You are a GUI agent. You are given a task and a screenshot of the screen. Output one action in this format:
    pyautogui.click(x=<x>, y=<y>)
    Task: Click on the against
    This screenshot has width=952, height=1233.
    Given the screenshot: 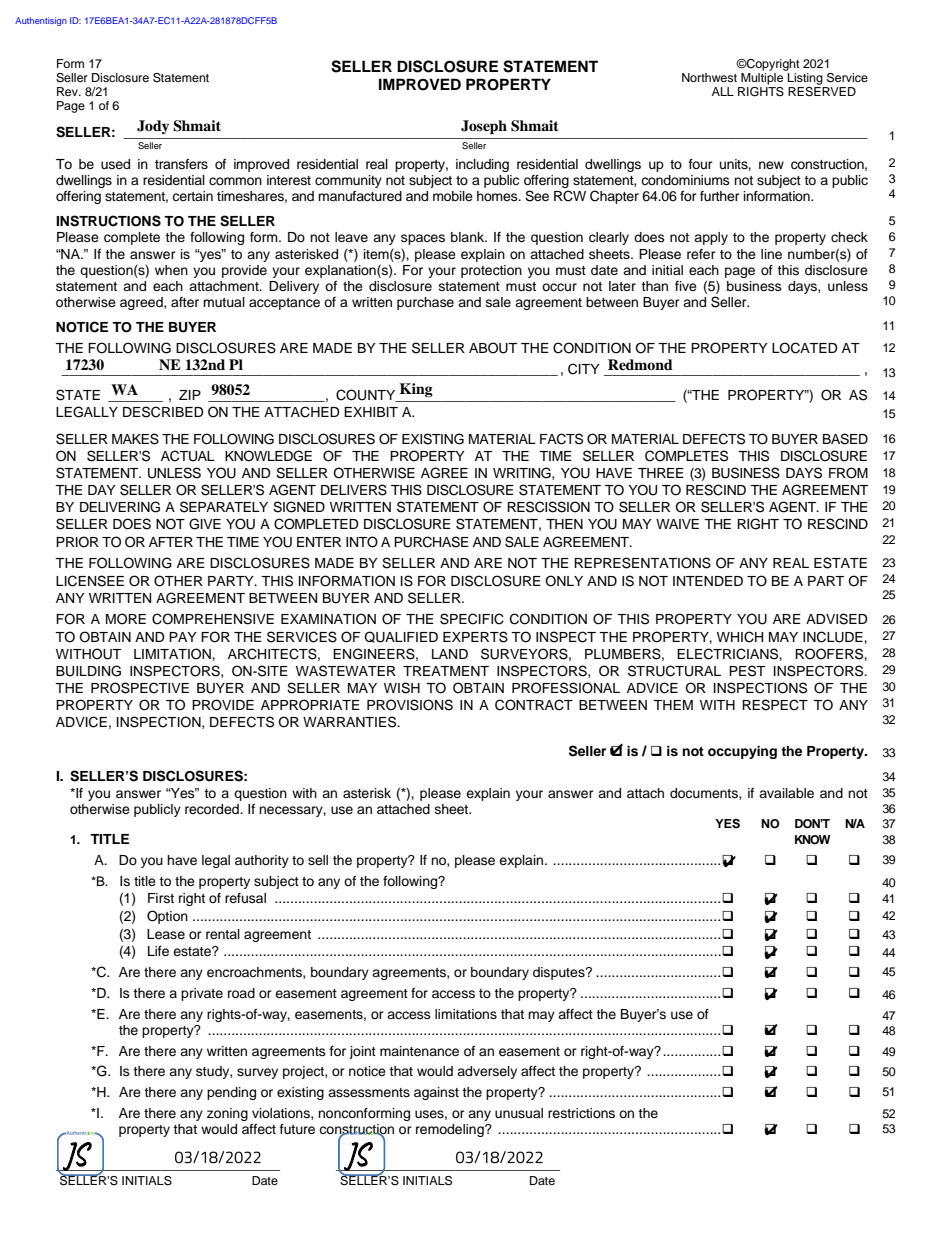 What is the action you would take?
    pyautogui.click(x=436, y=1093)
